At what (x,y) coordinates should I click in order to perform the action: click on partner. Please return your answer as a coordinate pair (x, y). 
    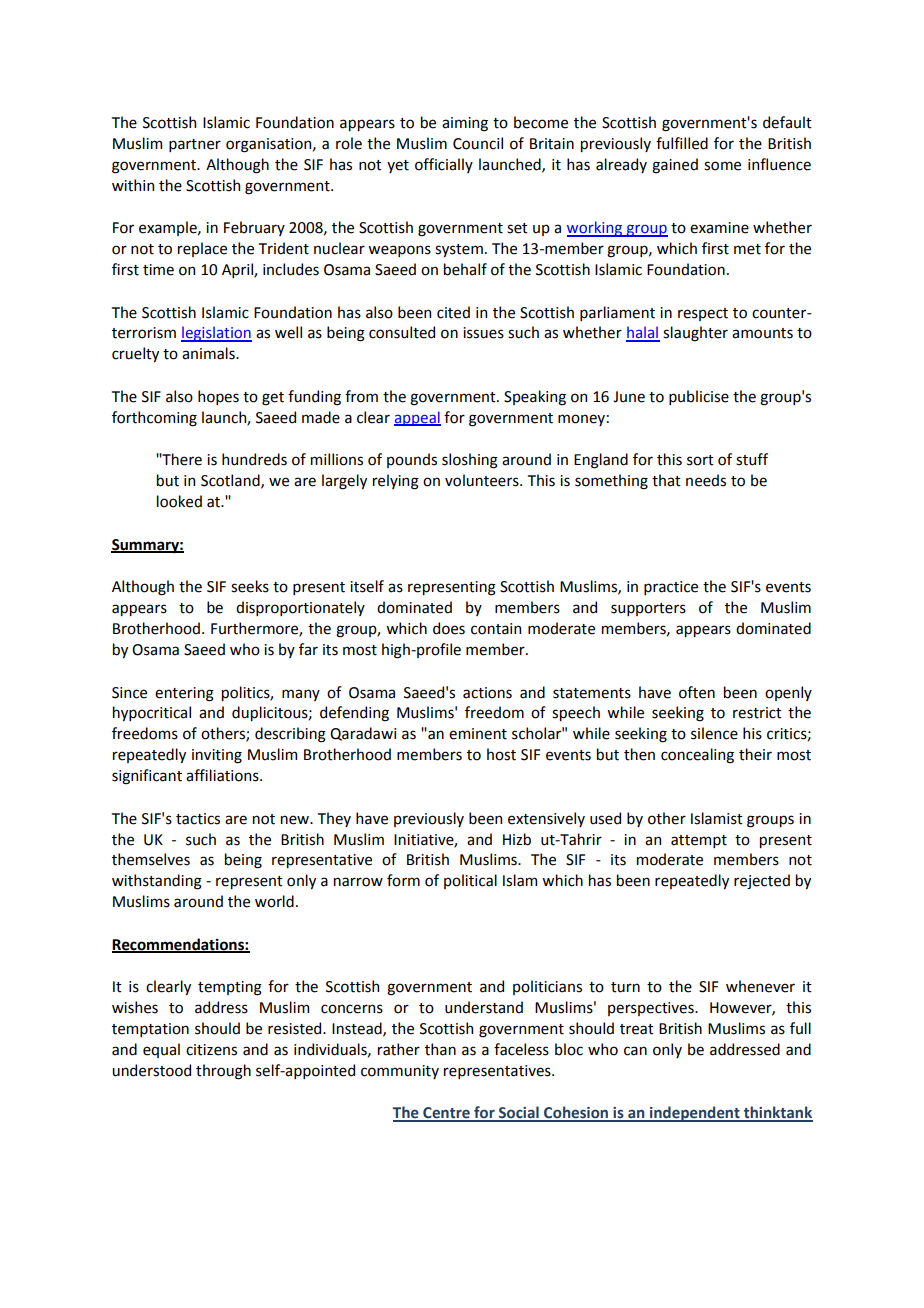
    Looking at the image, I should click on (195, 145).
